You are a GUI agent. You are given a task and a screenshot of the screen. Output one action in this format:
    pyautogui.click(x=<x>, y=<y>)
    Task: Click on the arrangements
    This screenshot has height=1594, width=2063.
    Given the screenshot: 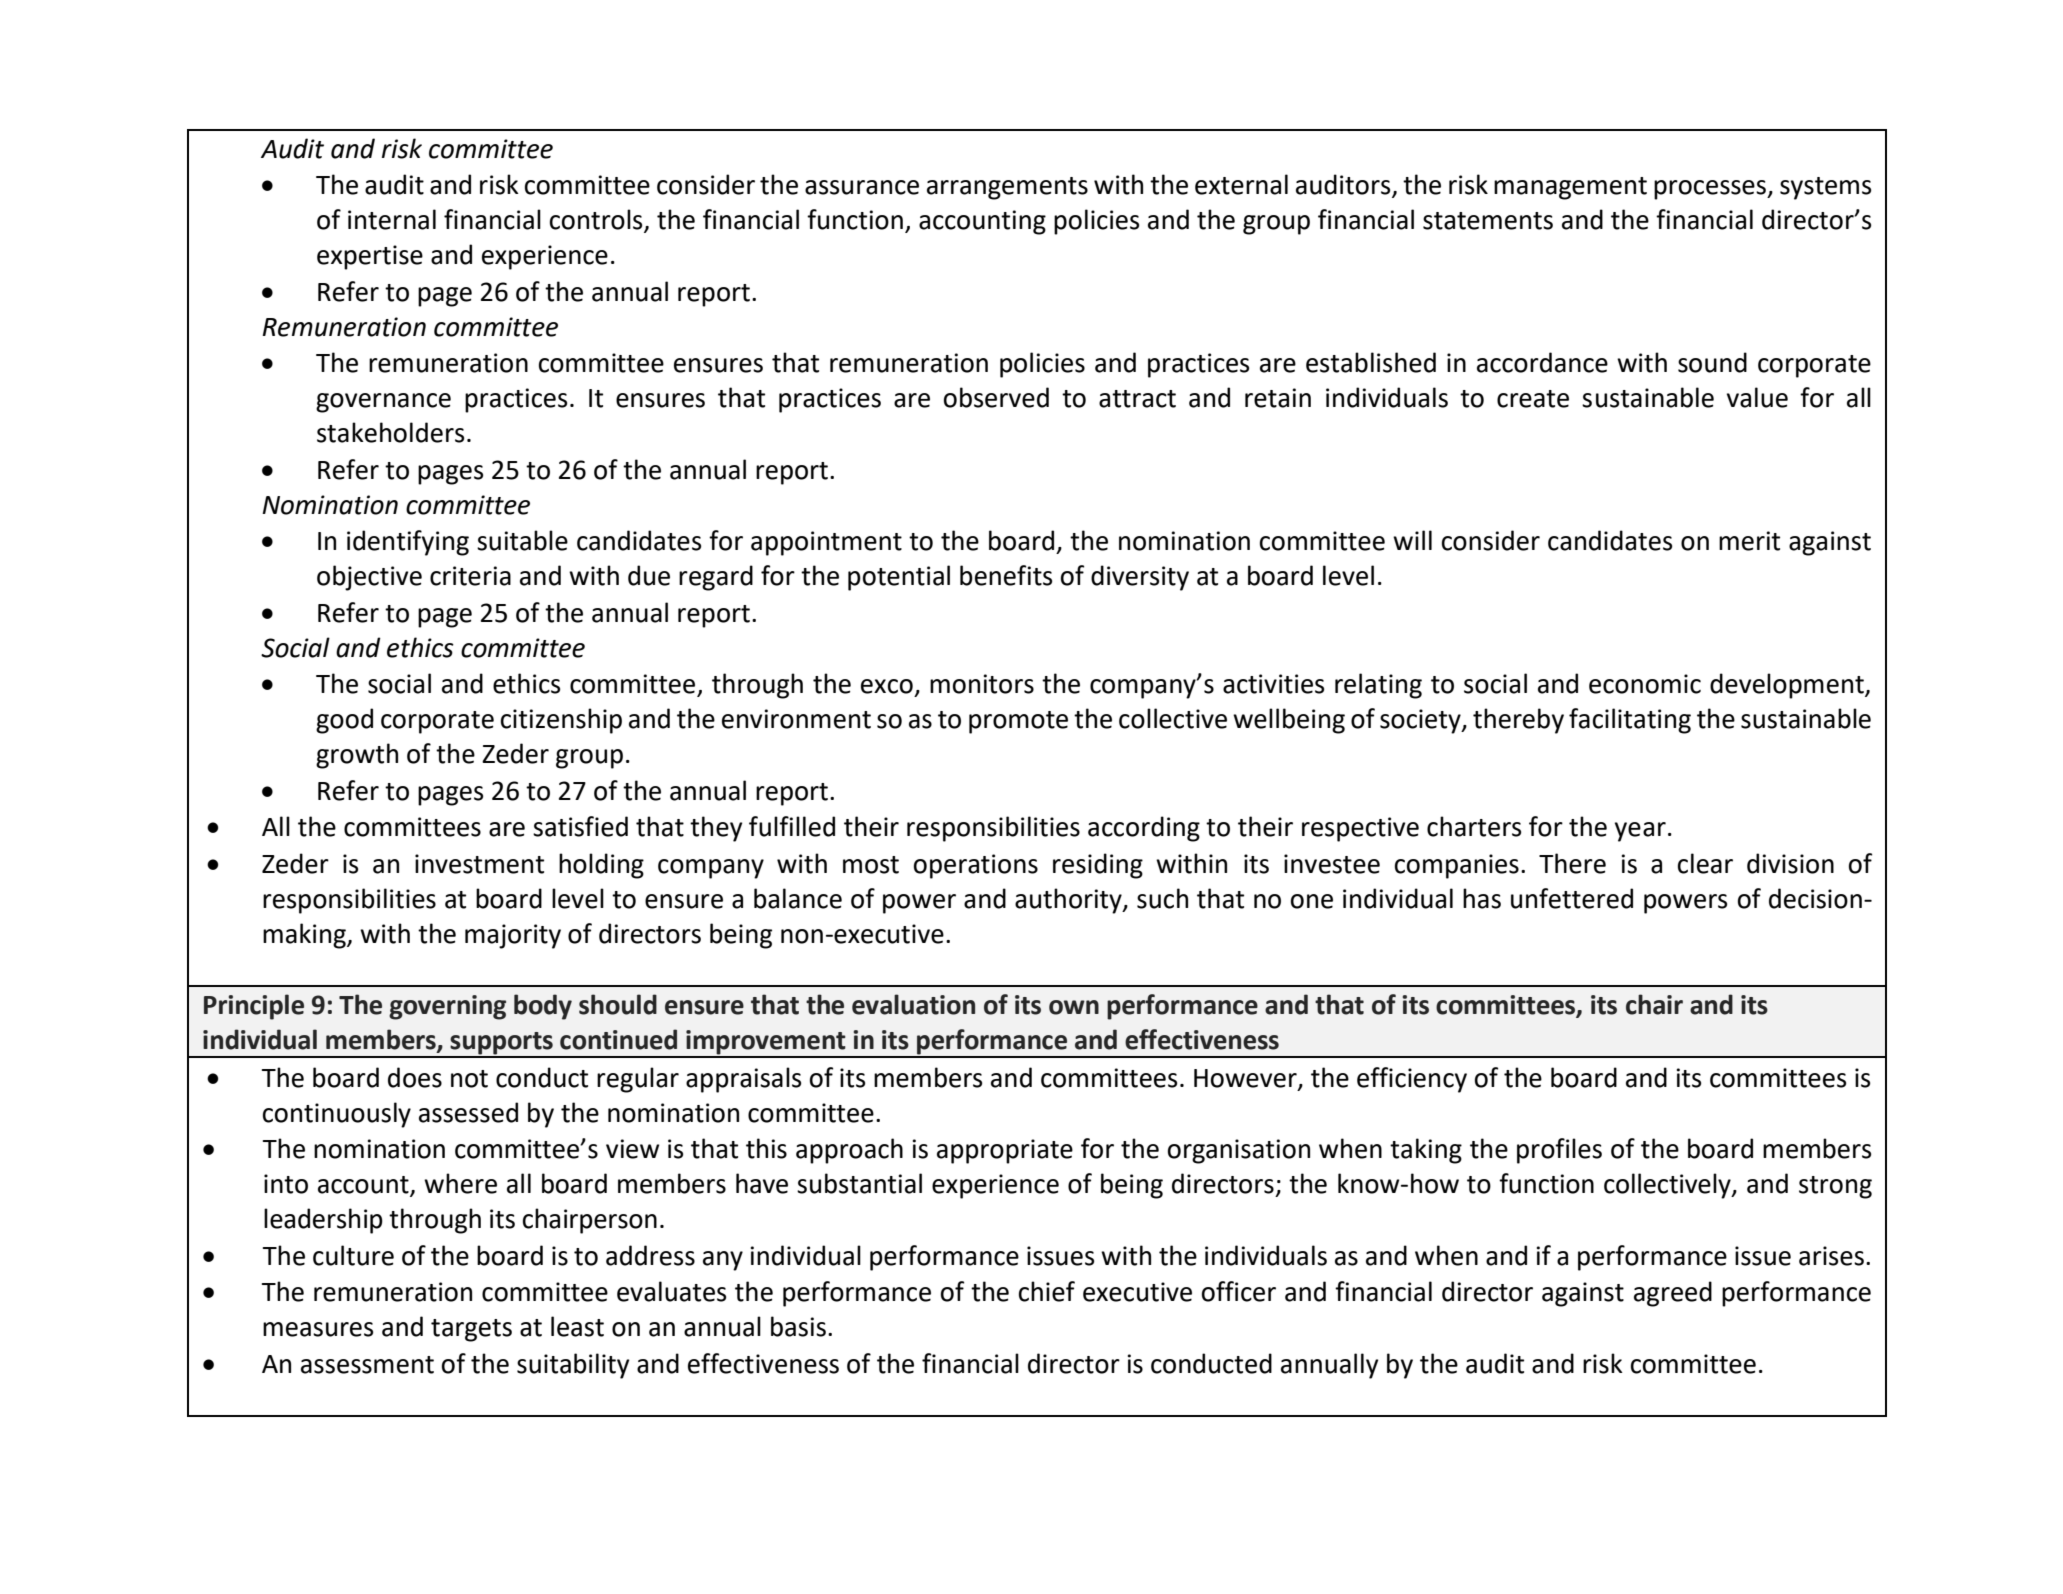 What is the action you would take?
    pyautogui.click(x=1007, y=188)
